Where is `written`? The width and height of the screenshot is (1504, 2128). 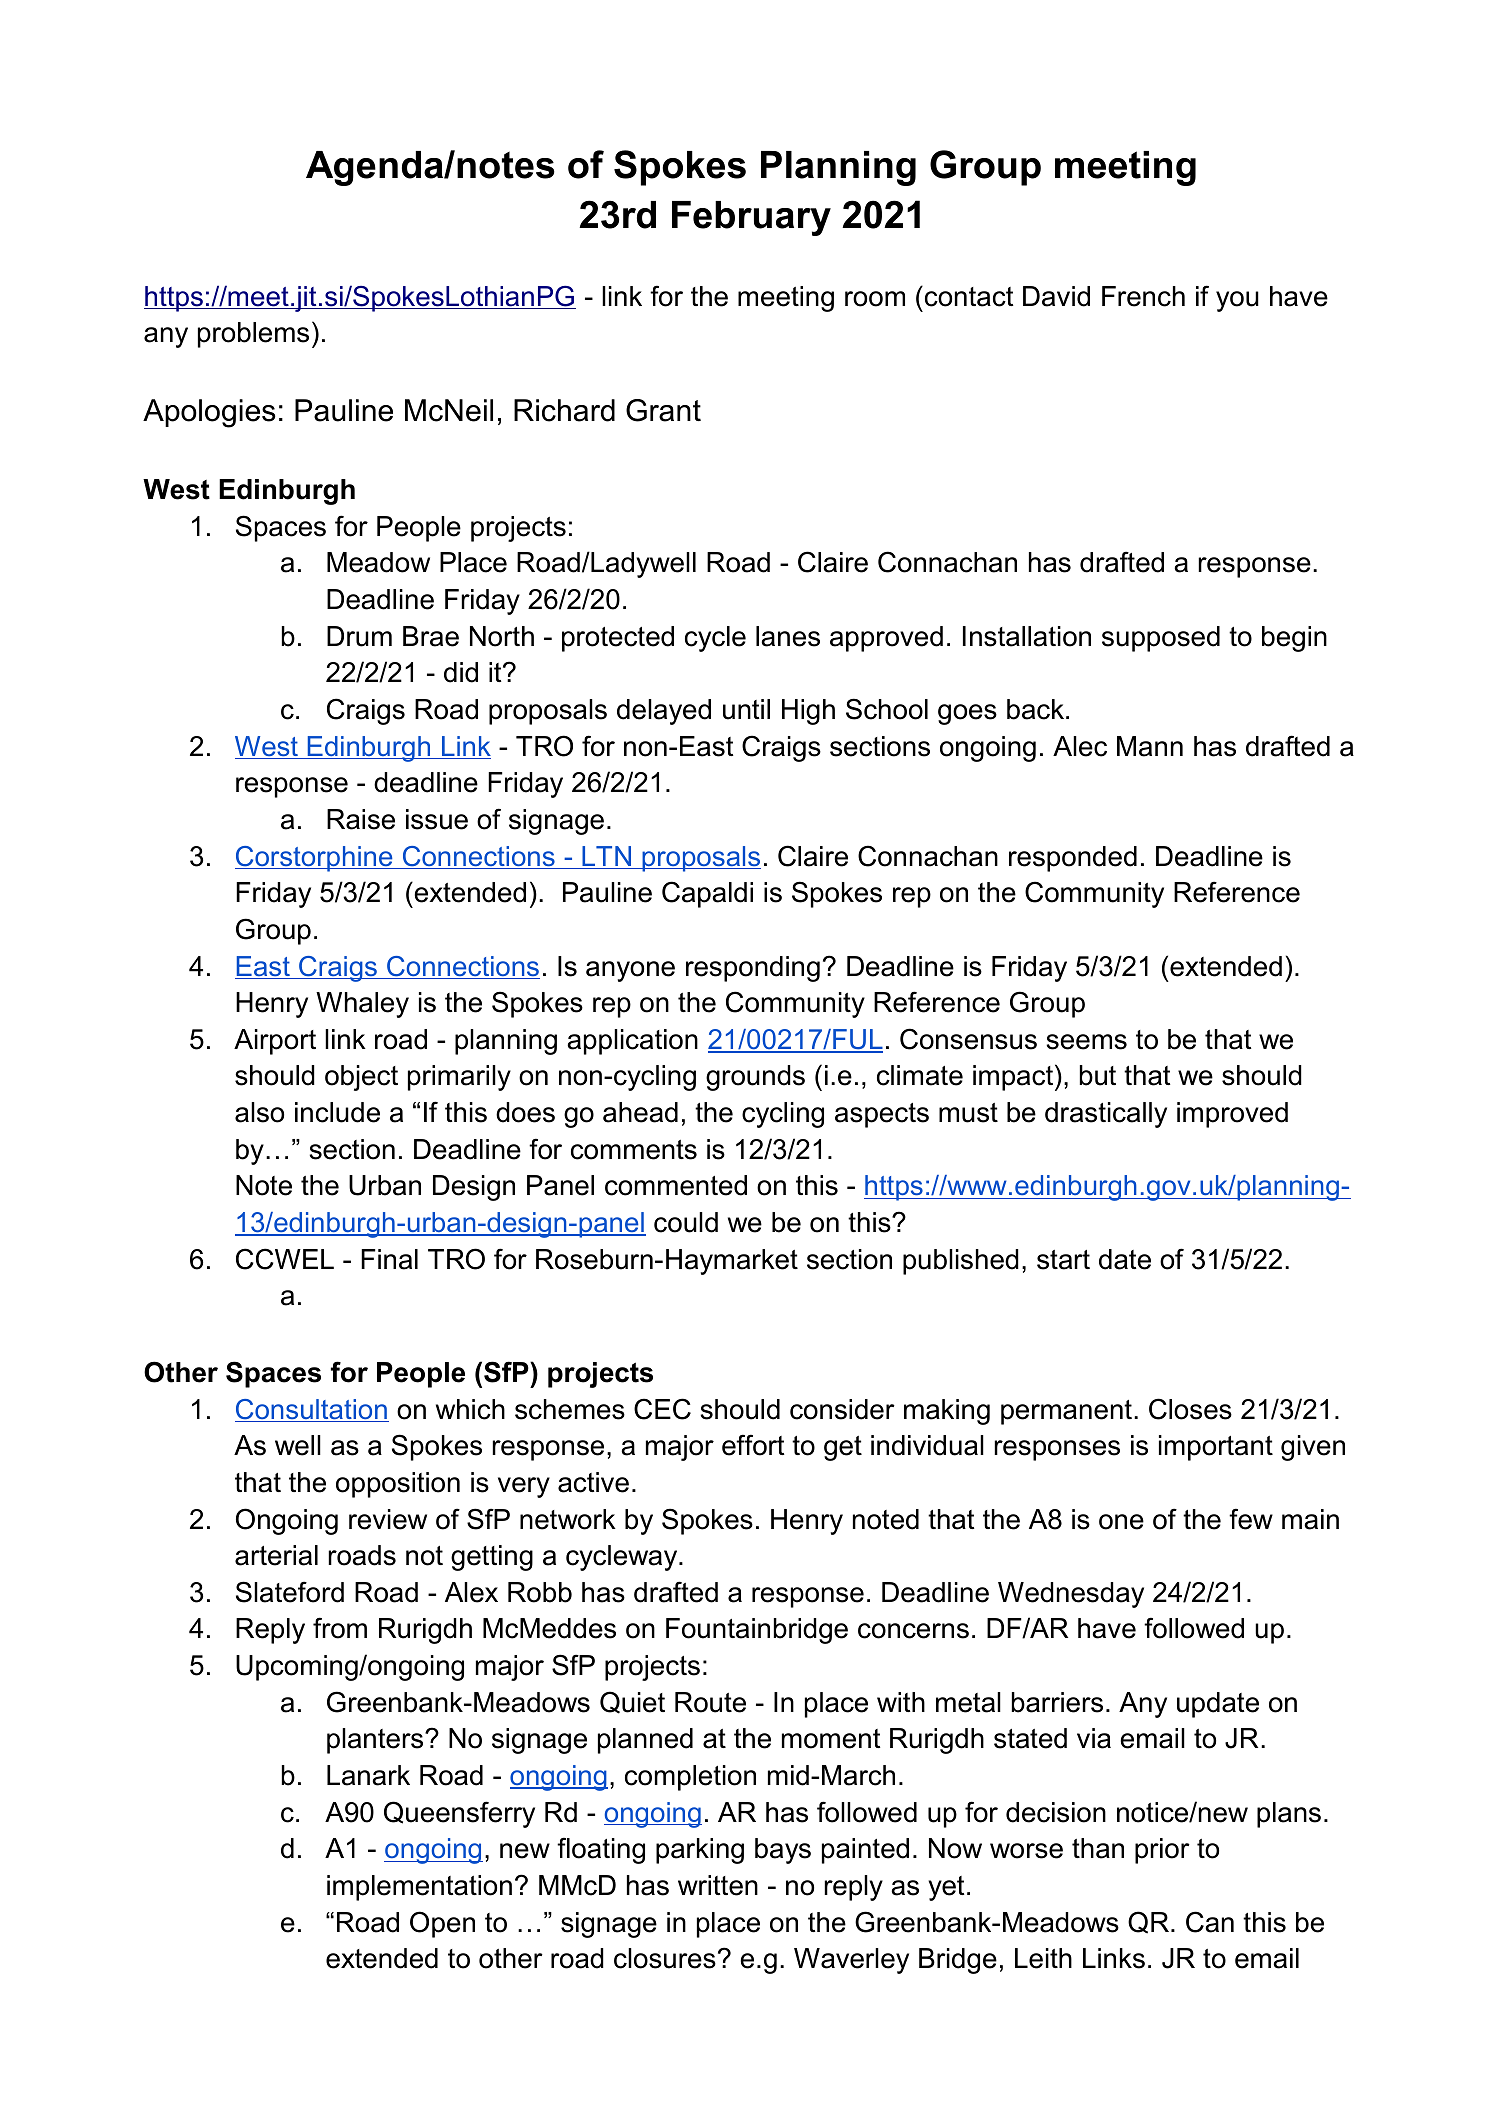 written is located at coordinates (718, 1885).
